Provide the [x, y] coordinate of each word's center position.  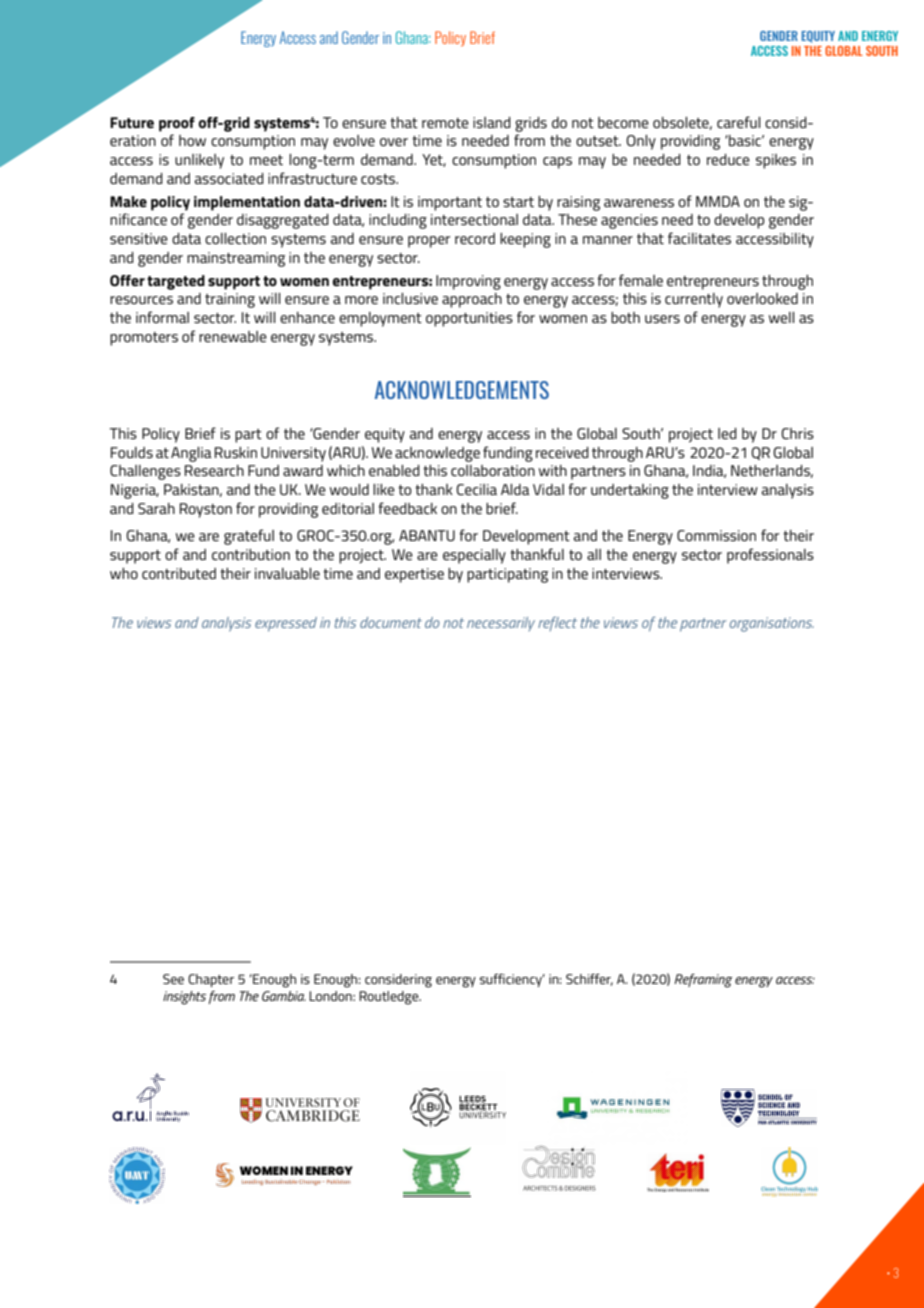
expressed [286, 624]
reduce [728, 159]
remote [445, 123]
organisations [772, 624]
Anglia [191, 454]
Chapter [211, 980]
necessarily [501, 624]
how [192, 140]
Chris [797, 433]
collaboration [493, 470]
